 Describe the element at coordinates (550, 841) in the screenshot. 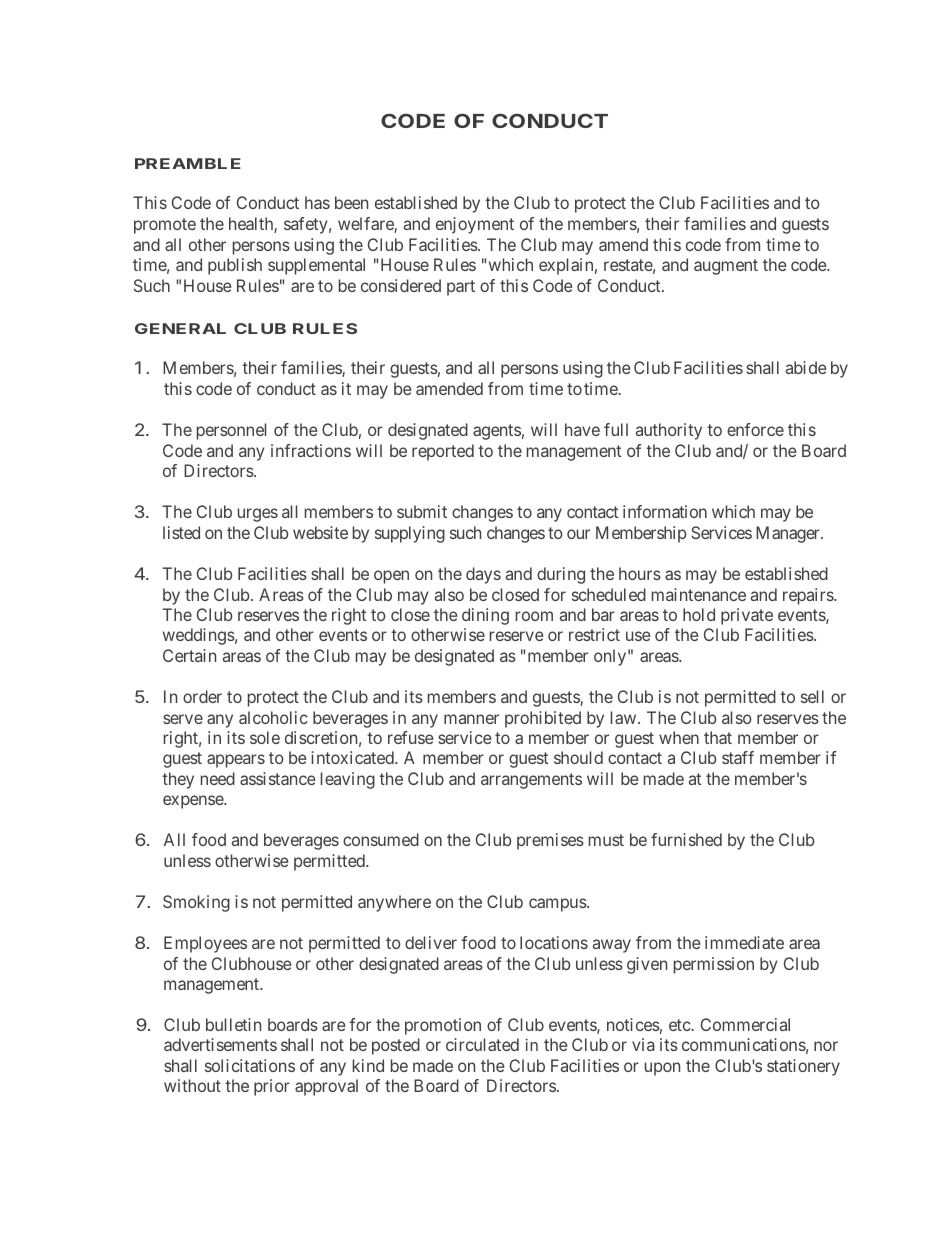

I see `premises` at that location.
